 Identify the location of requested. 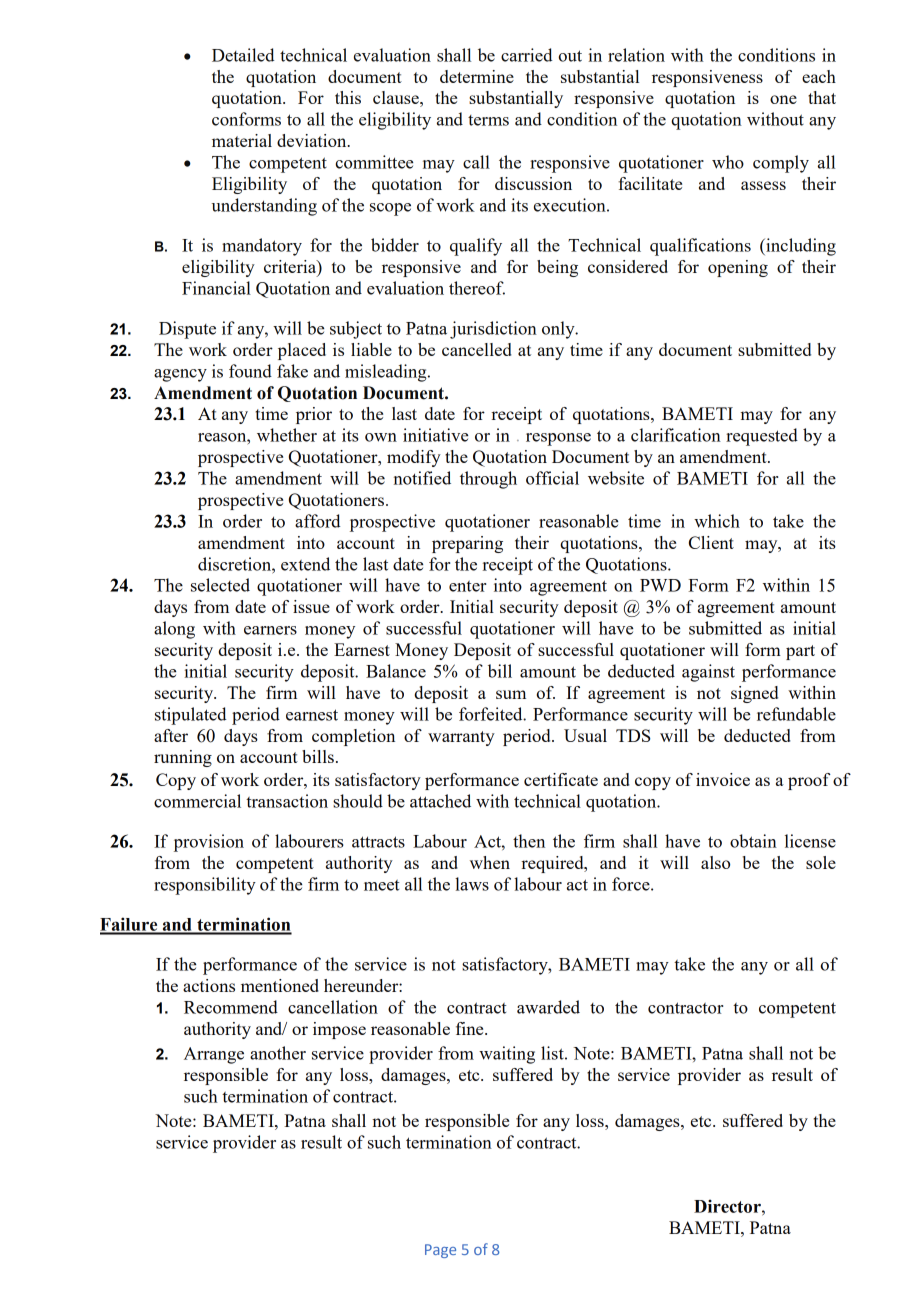
(762, 437).
